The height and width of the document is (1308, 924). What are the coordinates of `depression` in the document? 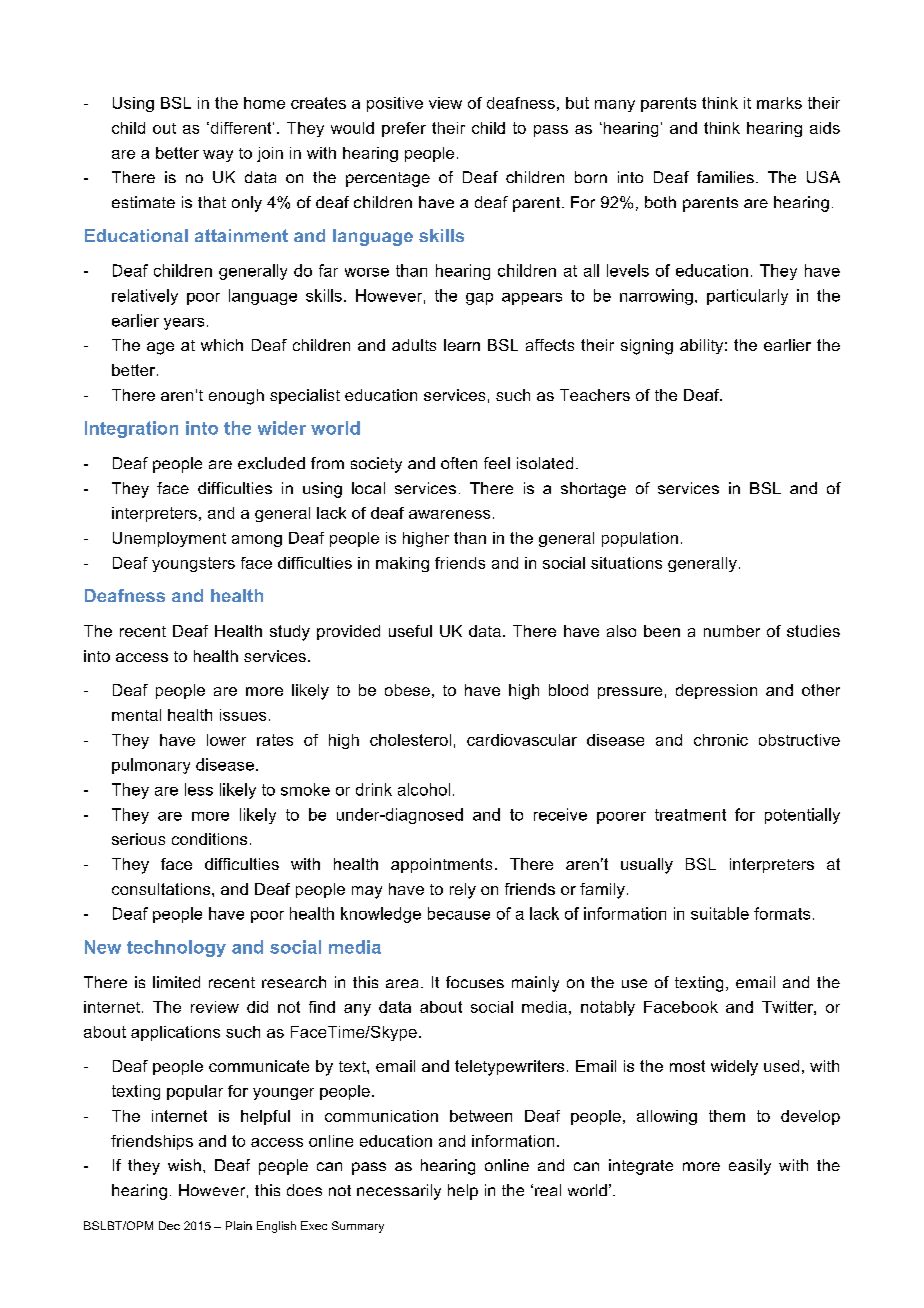 It's located at (716, 691).
